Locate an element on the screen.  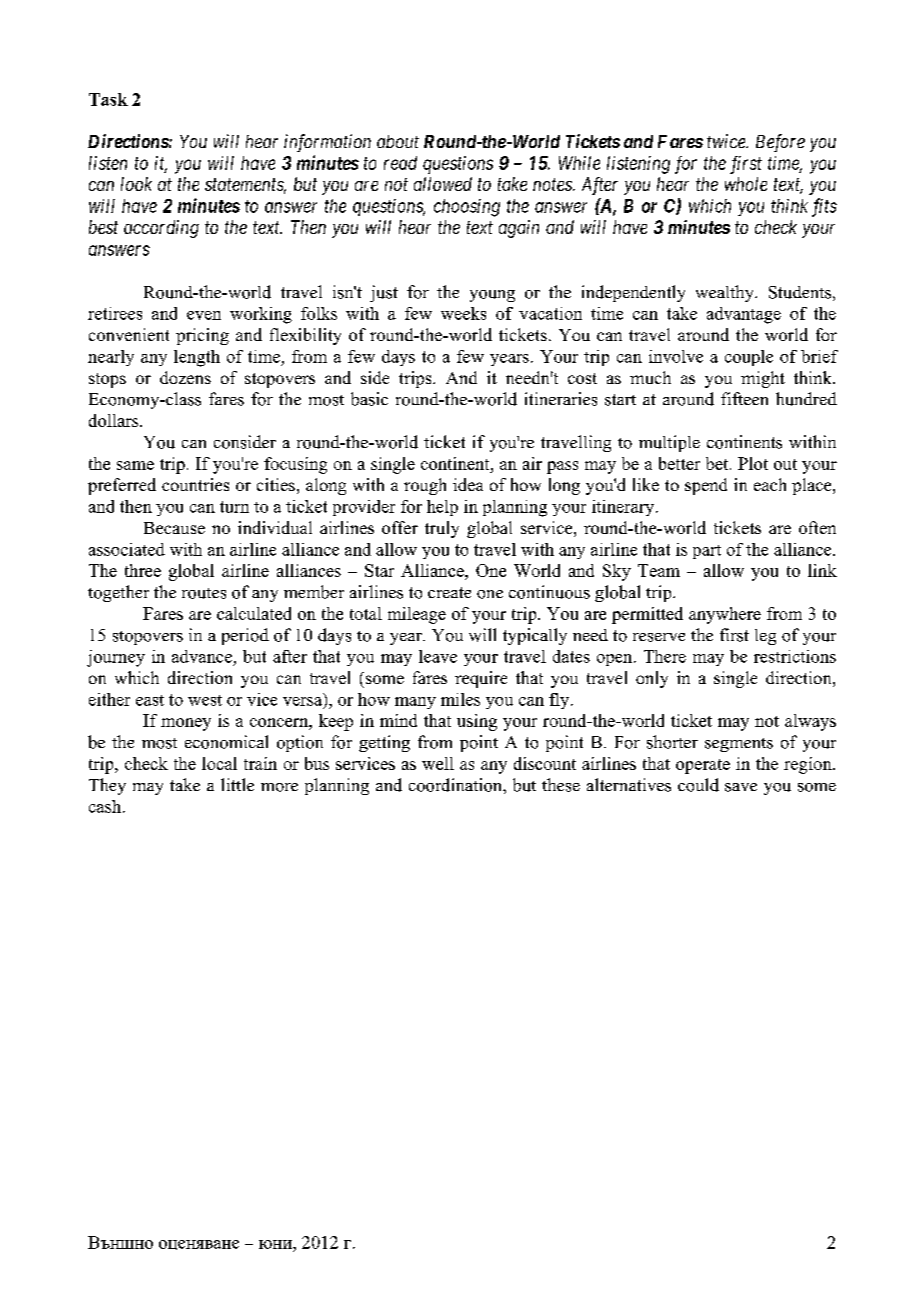
routes is located at coordinates (204, 593).
